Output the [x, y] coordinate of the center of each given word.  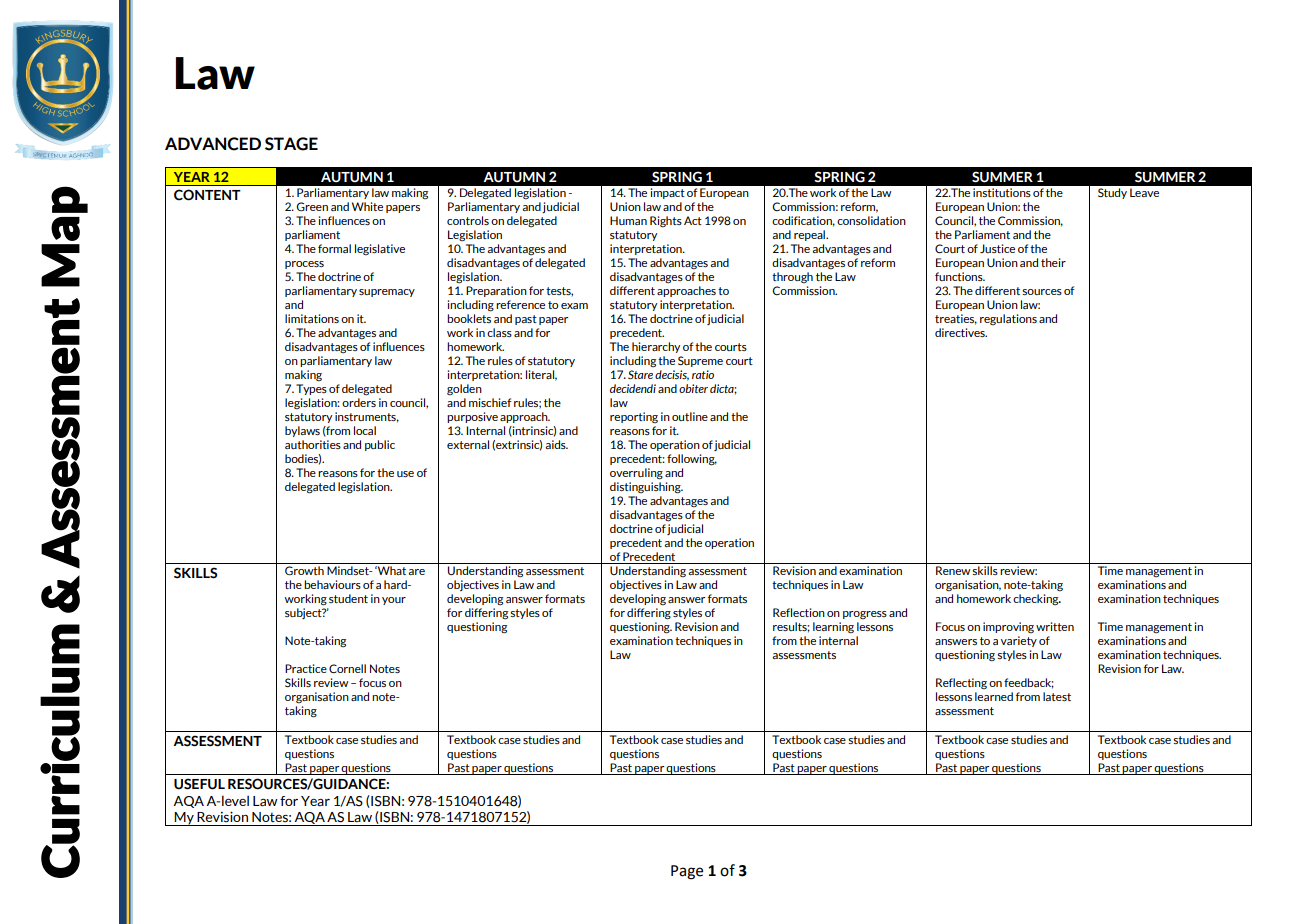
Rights [666, 222]
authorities [313, 444]
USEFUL [199, 784]
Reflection [799, 612]
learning [833, 628]
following [692, 460]
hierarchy [656, 347]
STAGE [291, 144]
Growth [304, 571]
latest [1057, 696]
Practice [306, 668]
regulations [1008, 320]
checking [1037, 600]
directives [961, 332]
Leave [1144, 192]
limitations [312, 318]
